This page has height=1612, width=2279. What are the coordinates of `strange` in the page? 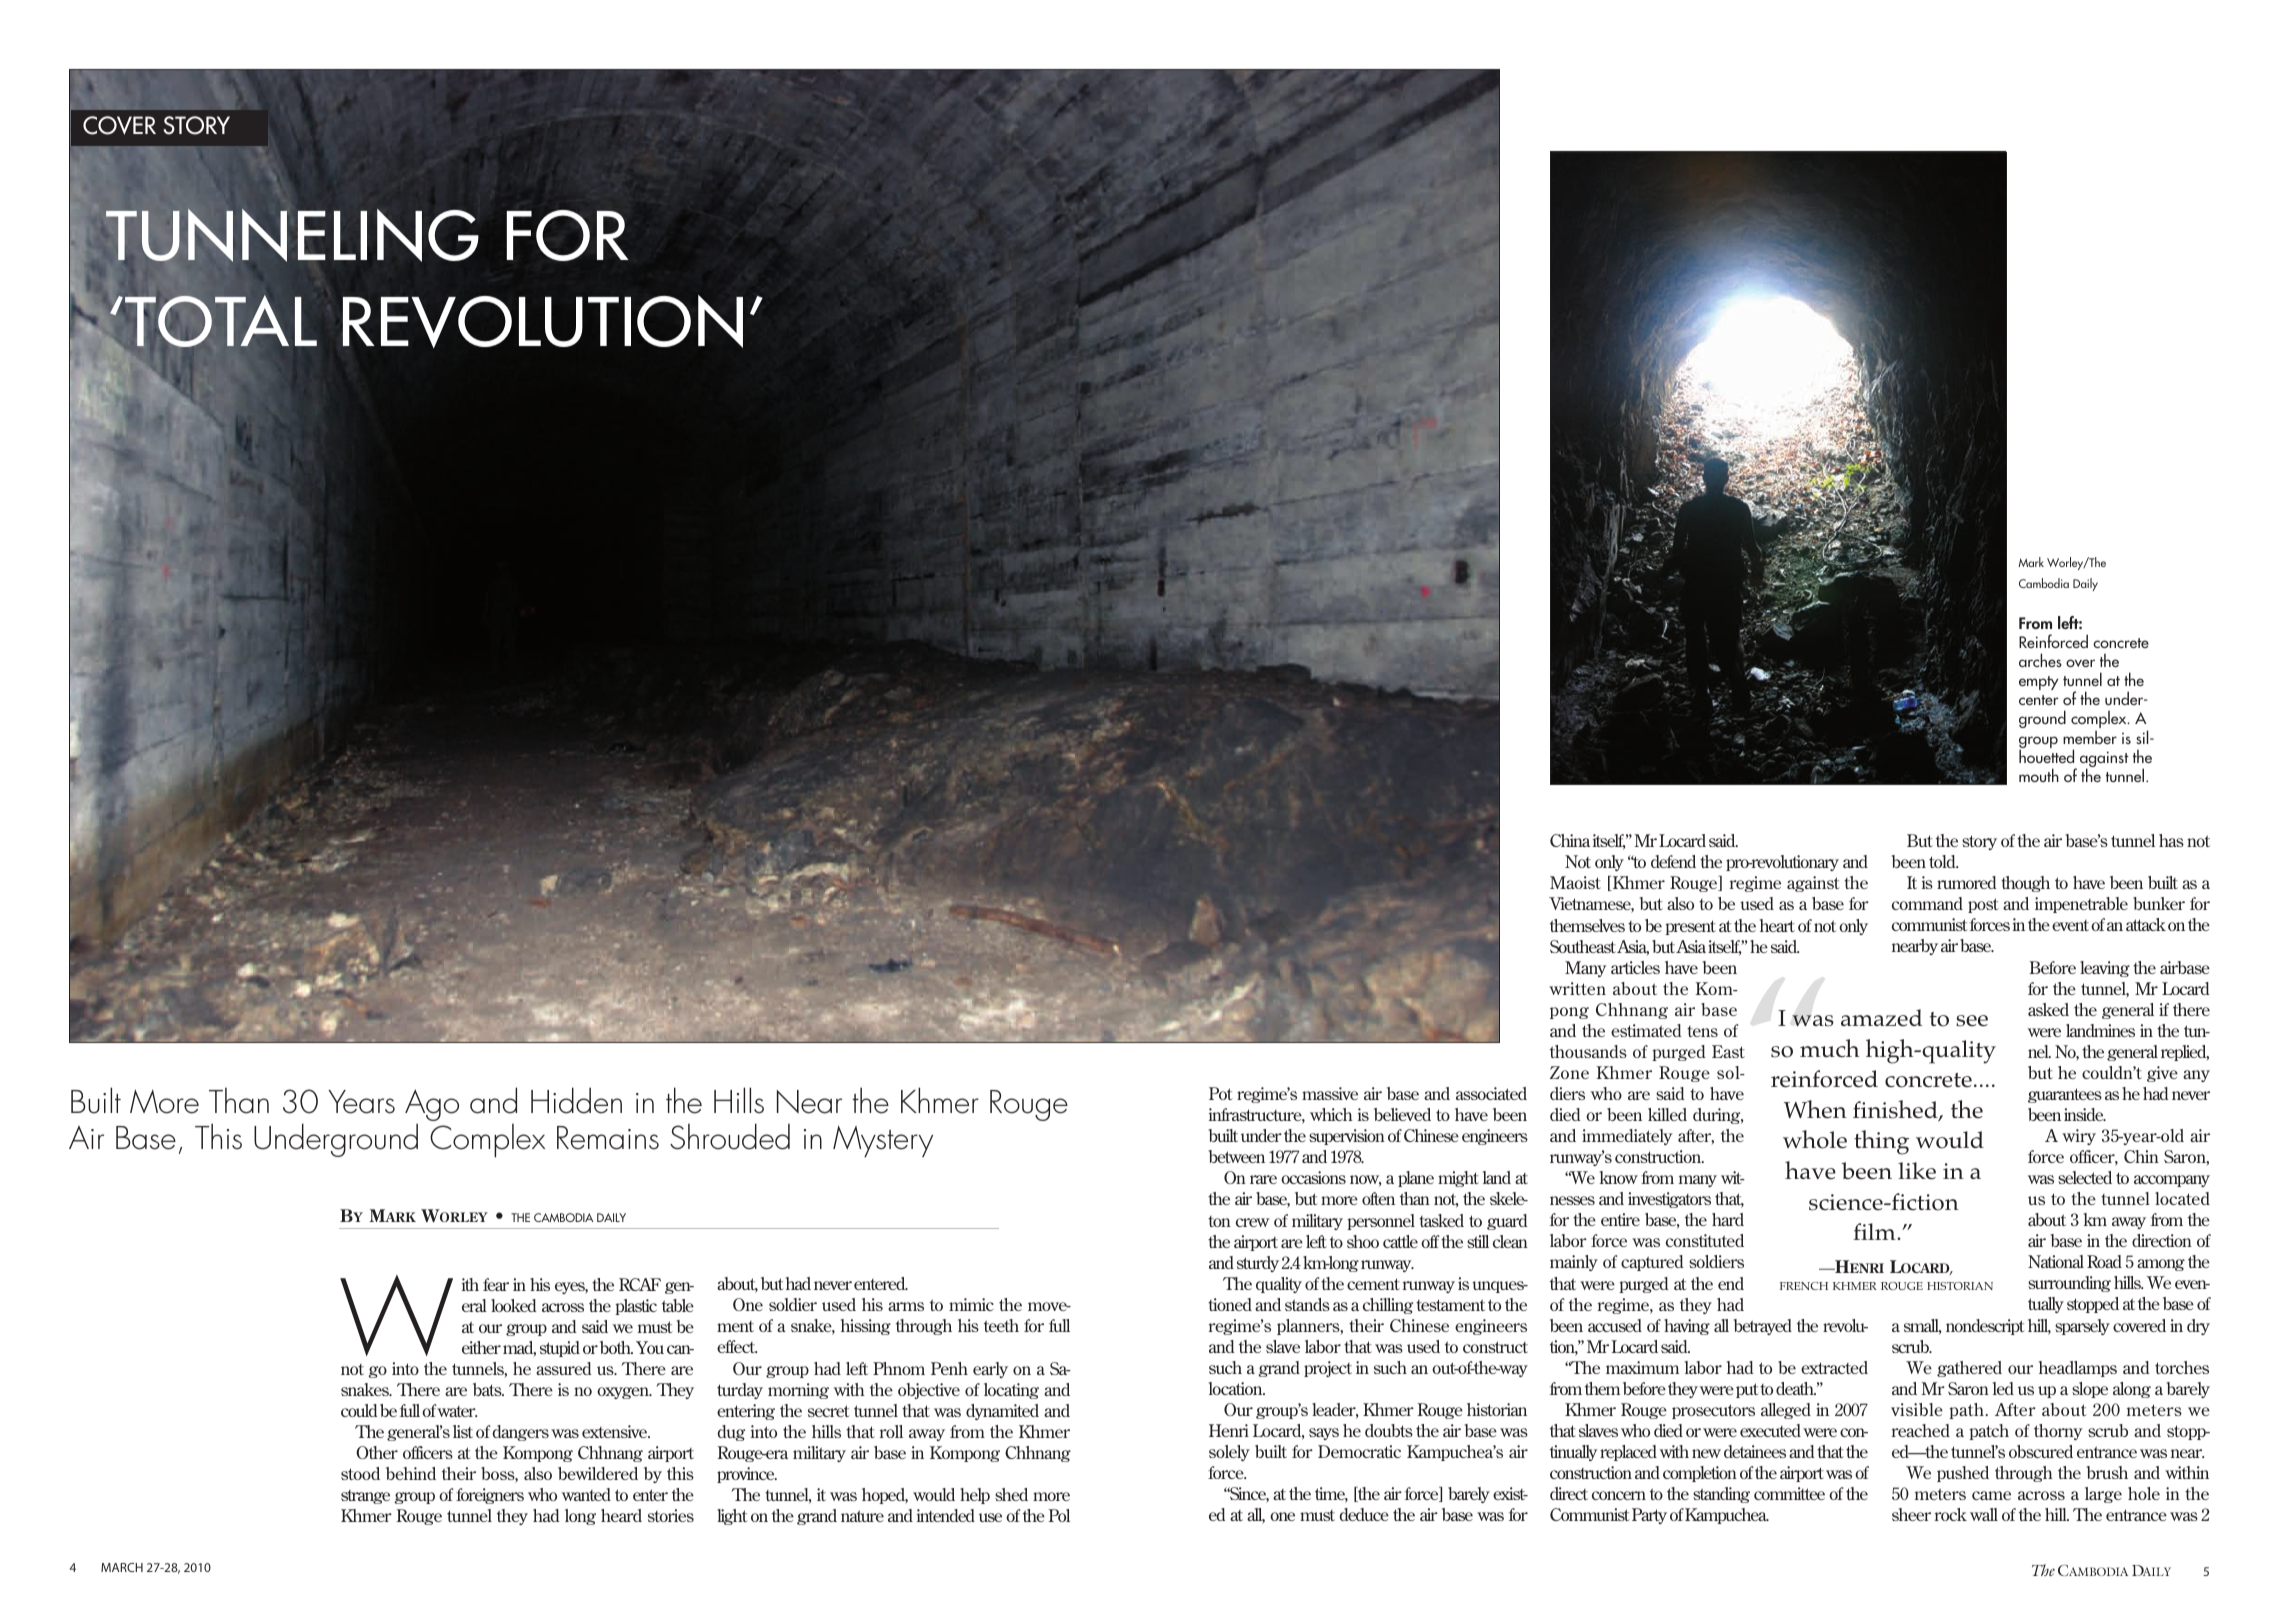 It's located at (365, 1497).
